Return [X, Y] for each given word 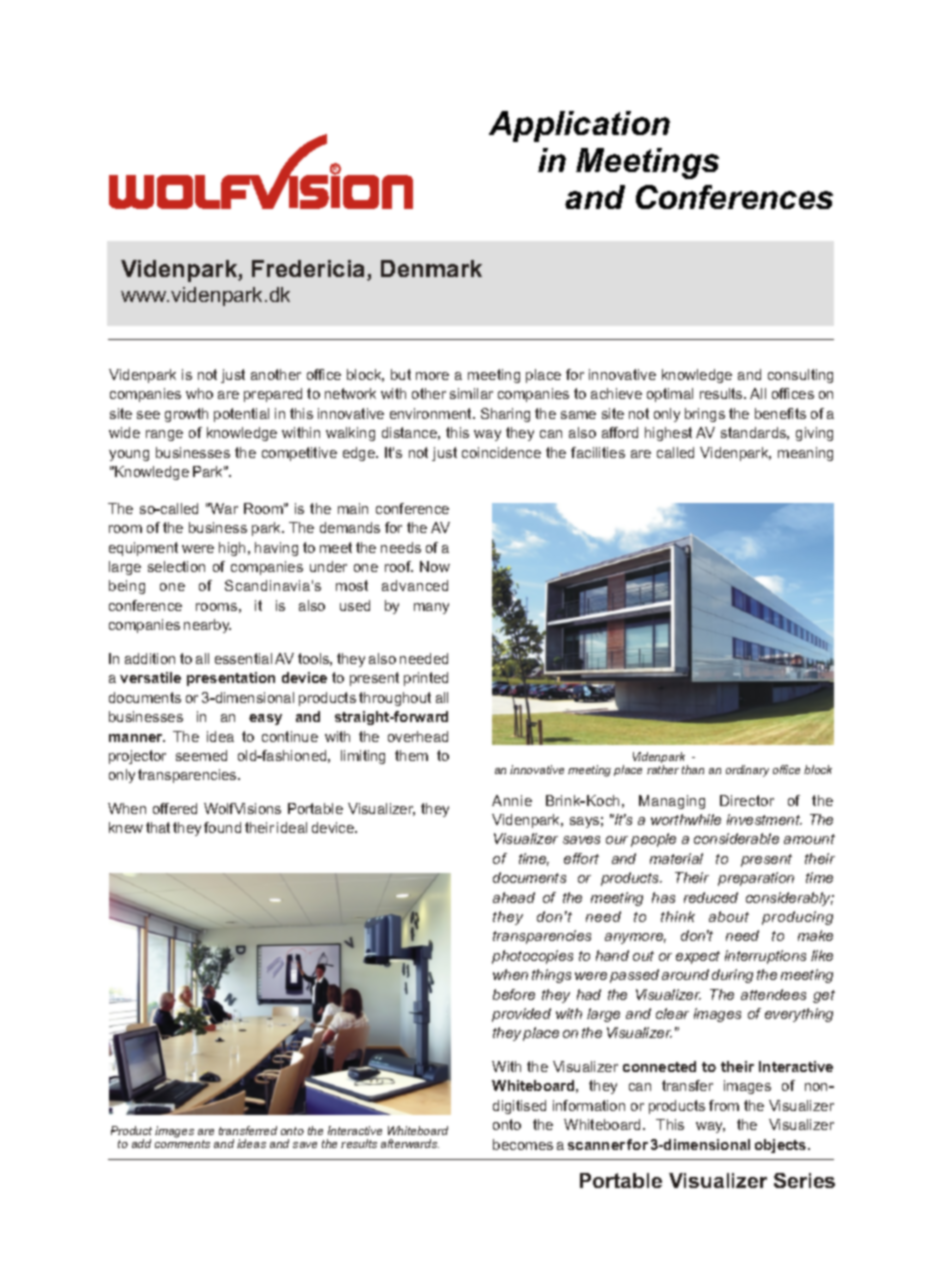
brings [705, 415]
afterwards [410, 1143]
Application [579, 126]
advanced [415, 585]
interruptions [765, 957]
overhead [418, 736]
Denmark [431, 268]
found [222, 827]
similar [471, 393]
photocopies [532, 957]
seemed [201, 755]
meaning [805, 454]
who [199, 393]
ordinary [747, 771]
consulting [800, 376]
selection [176, 566]
